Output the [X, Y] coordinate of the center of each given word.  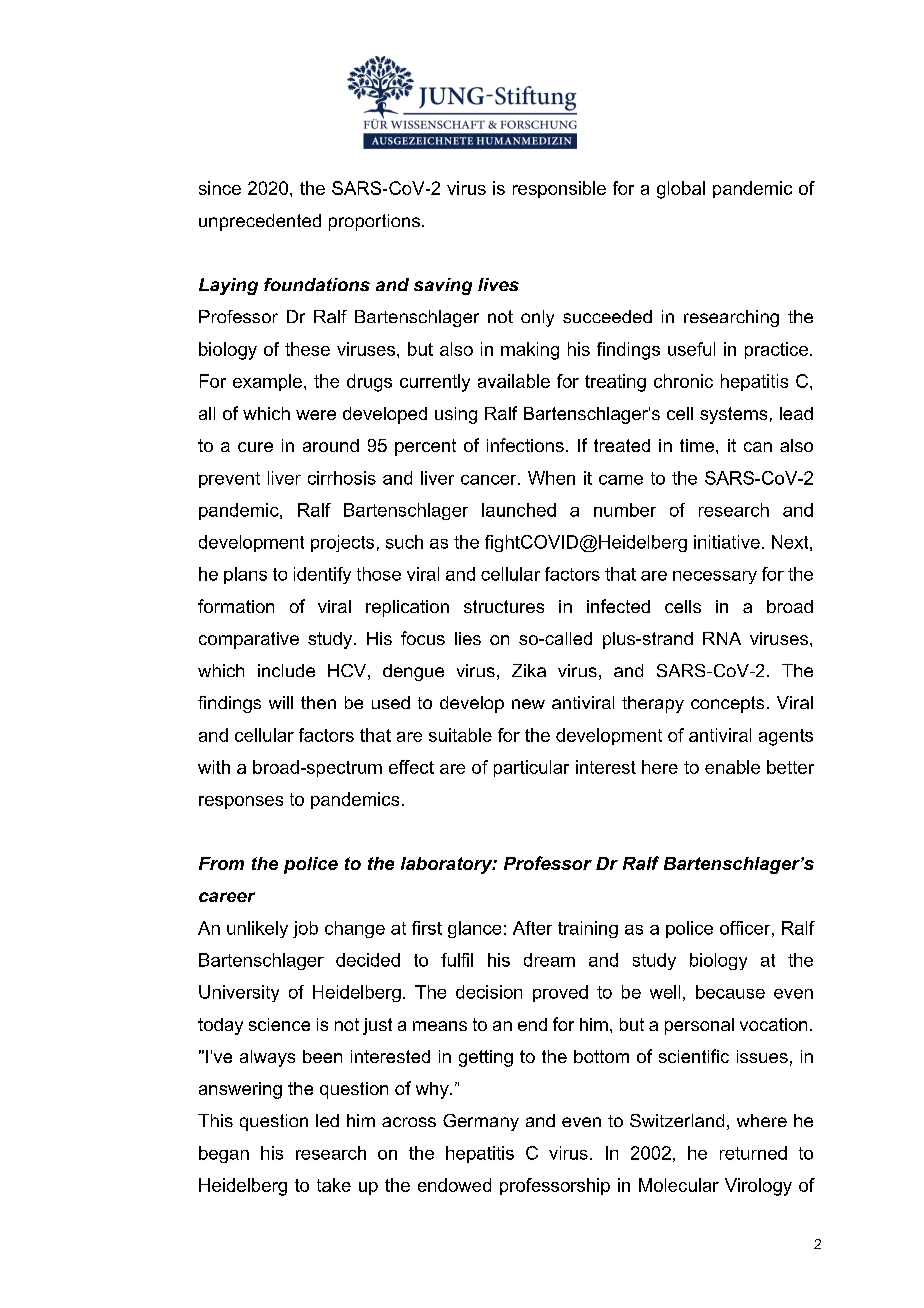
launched [519, 510]
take [334, 1185]
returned [753, 1153]
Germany [481, 1122]
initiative [727, 542]
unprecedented [260, 222]
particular [531, 768]
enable [732, 767]
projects [342, 543]
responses [241, 802]
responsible [559, 189]
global [681, 190]
